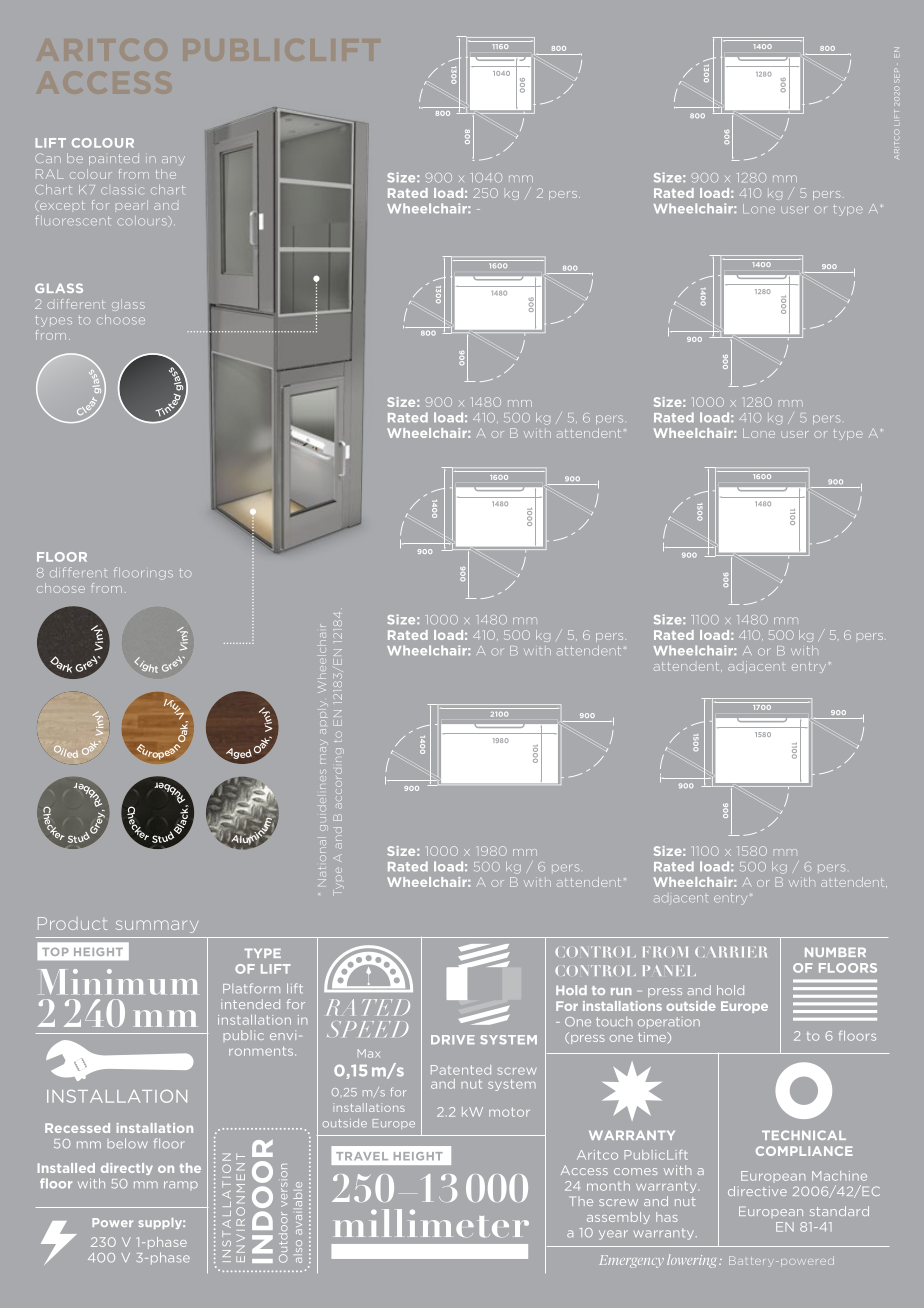 This document has width=924, height=1308. Describe the element at coordinates (132, 205) in the document. I see `pearl` at that location.
